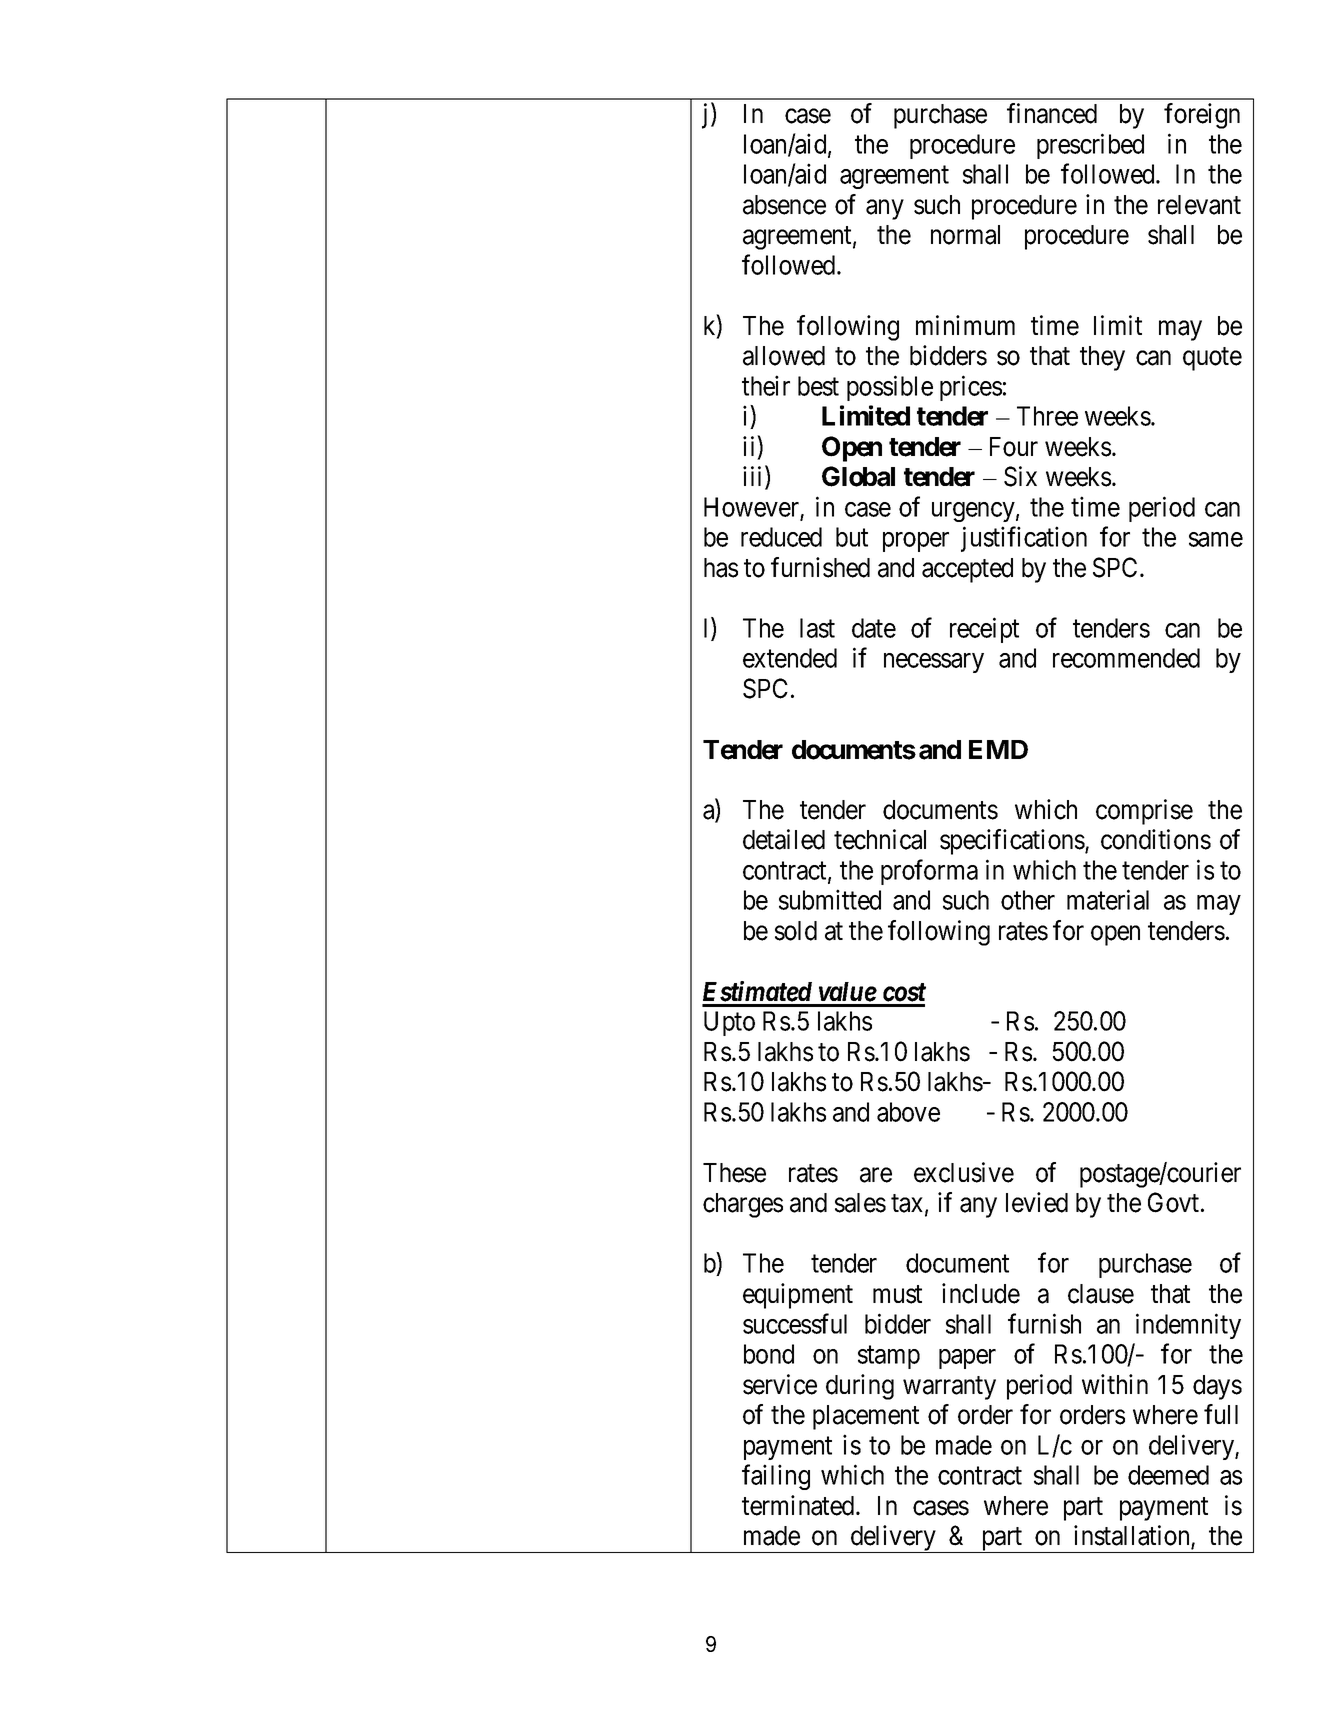 This document has height=1736, width=1342. What do you see at coordinates (799, 1505) in the document?
I see `terminated` at bounding box center [799, 1505].
